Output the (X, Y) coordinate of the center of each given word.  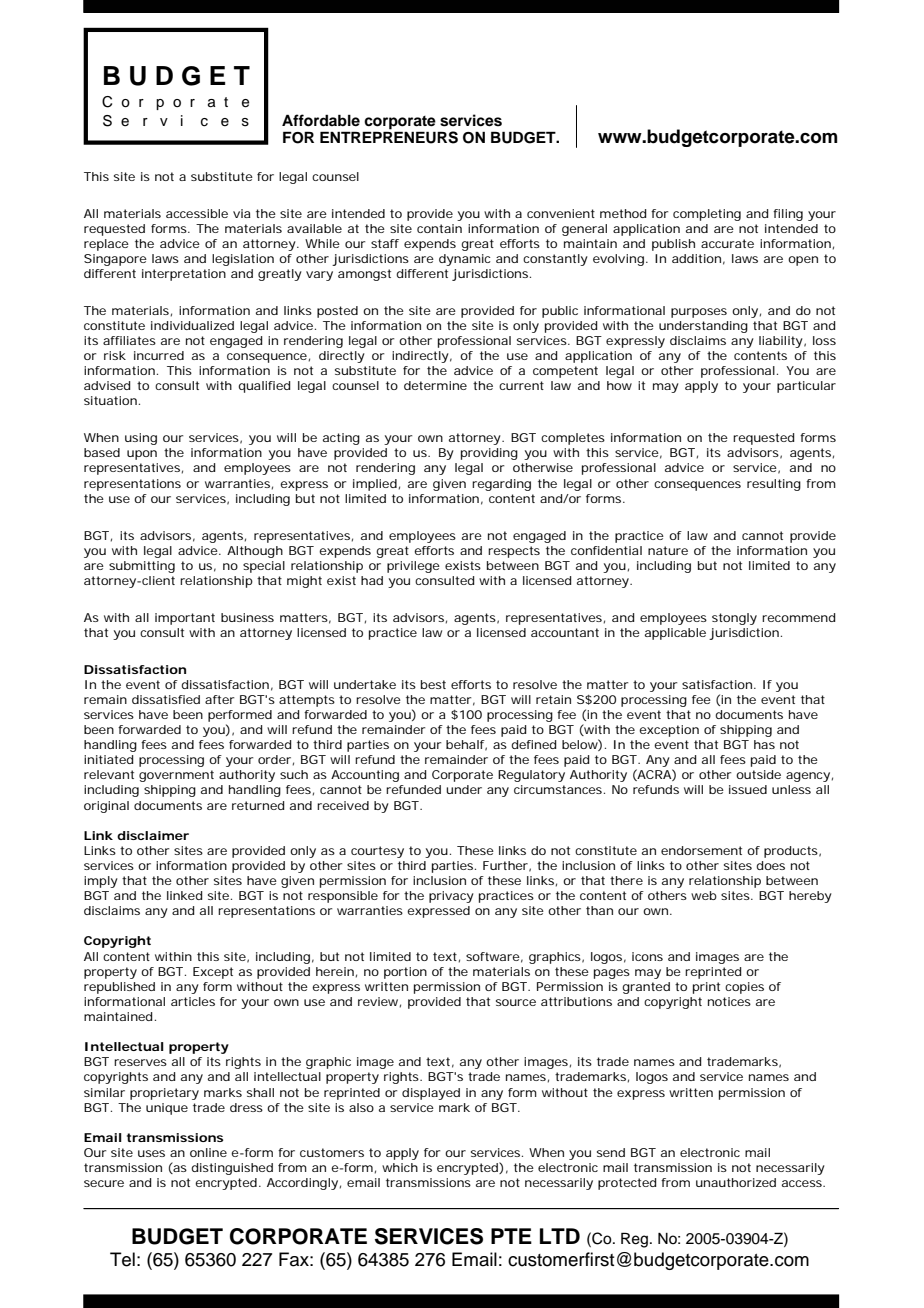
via (242, 213)
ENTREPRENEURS (389, 136)
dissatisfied (166, 699)
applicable (675, 634)
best (433, 684)
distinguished (232, 1169)
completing (707, 215)
